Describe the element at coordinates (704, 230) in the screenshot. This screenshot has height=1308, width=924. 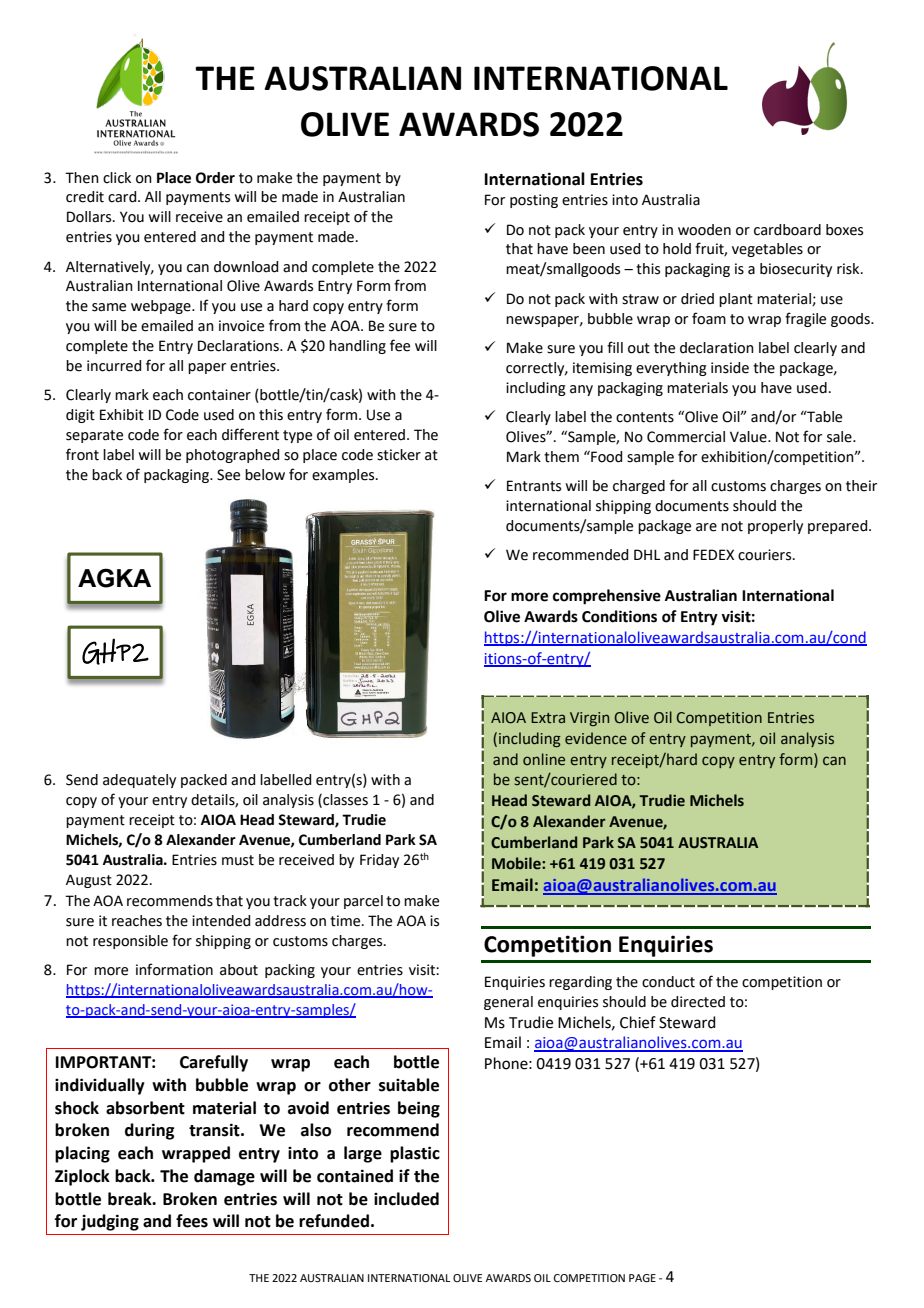
I see `wooden` at that location.
